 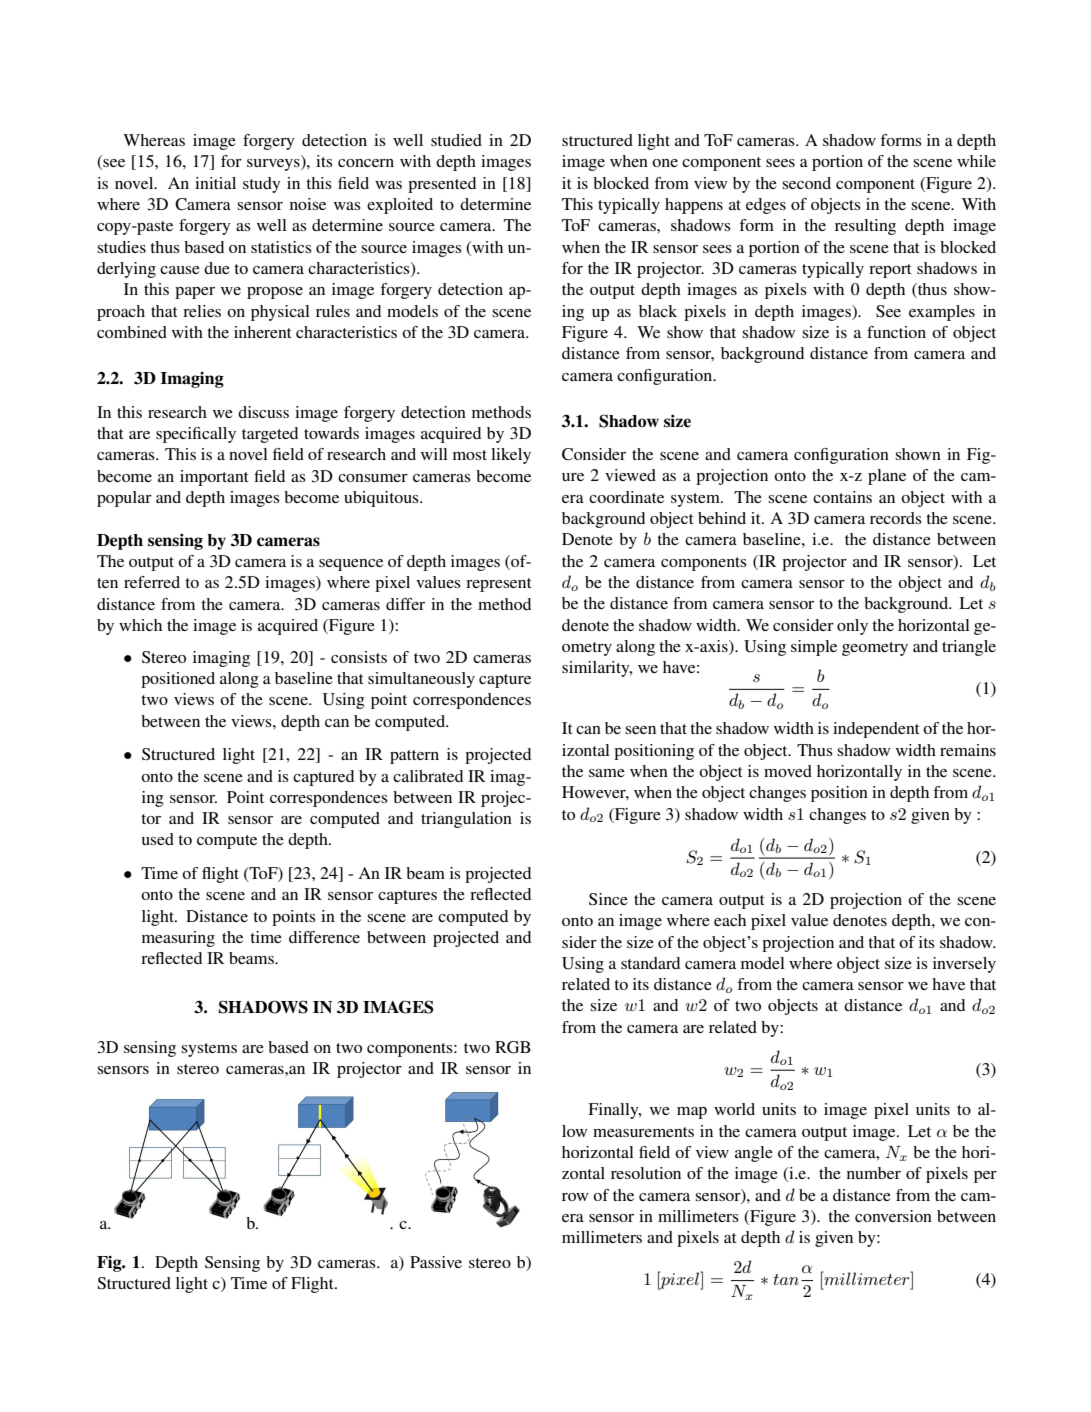 What do you see at coordinates (640, 730) in the screenshot?
I see `seen` at bounding box center [640, 730].
